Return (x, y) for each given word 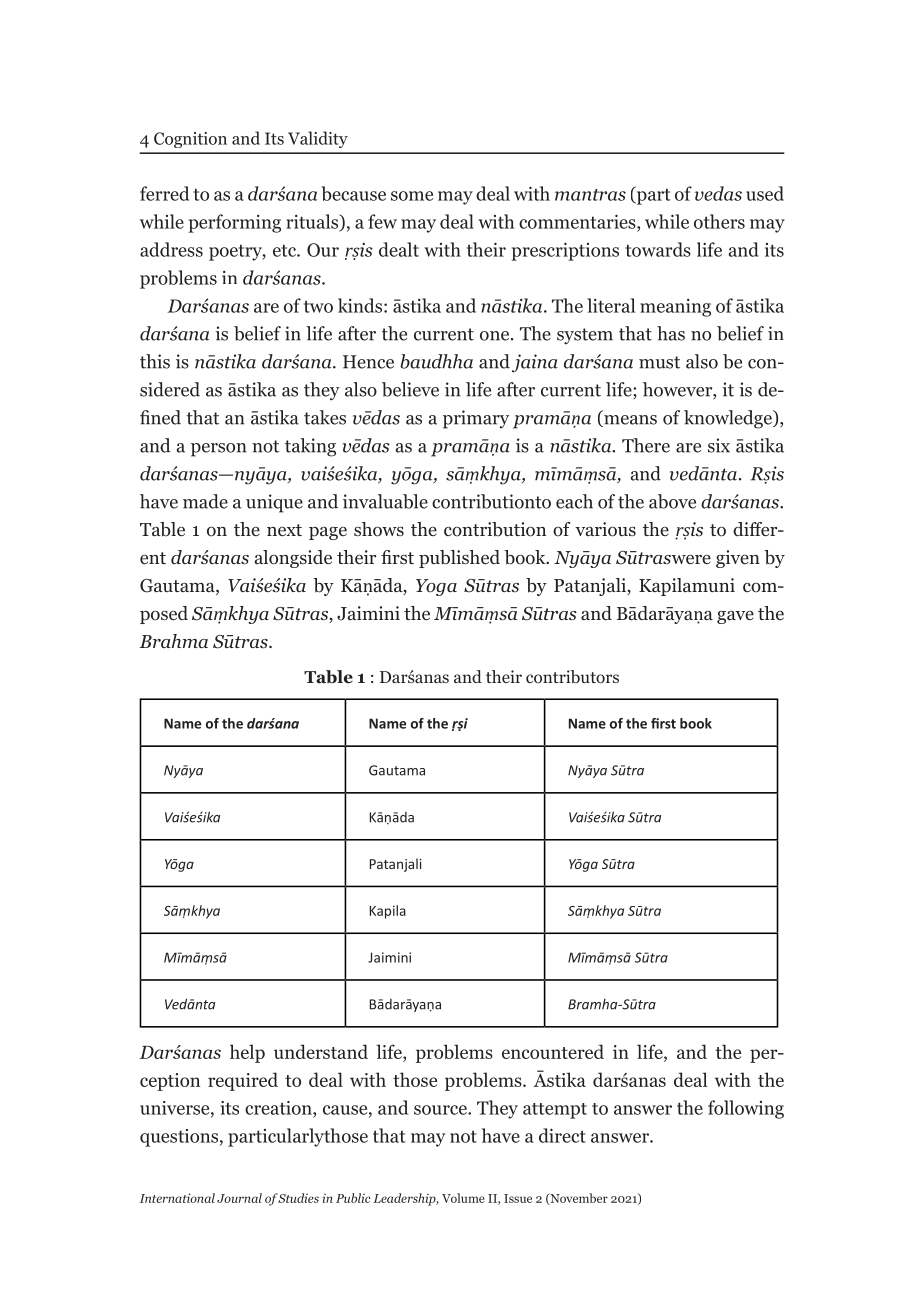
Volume (463, 1198)
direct (562, 1135)
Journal (239, 1198)
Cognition (190, 140)
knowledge (729, 419)
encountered (553, 1051)
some (412, 196)
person (218, 450)
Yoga (436, 587)
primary (476, 419)
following (746, 1109)
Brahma (173, 641)
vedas (718, 193)
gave (735, 617)
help (247, 1053)
